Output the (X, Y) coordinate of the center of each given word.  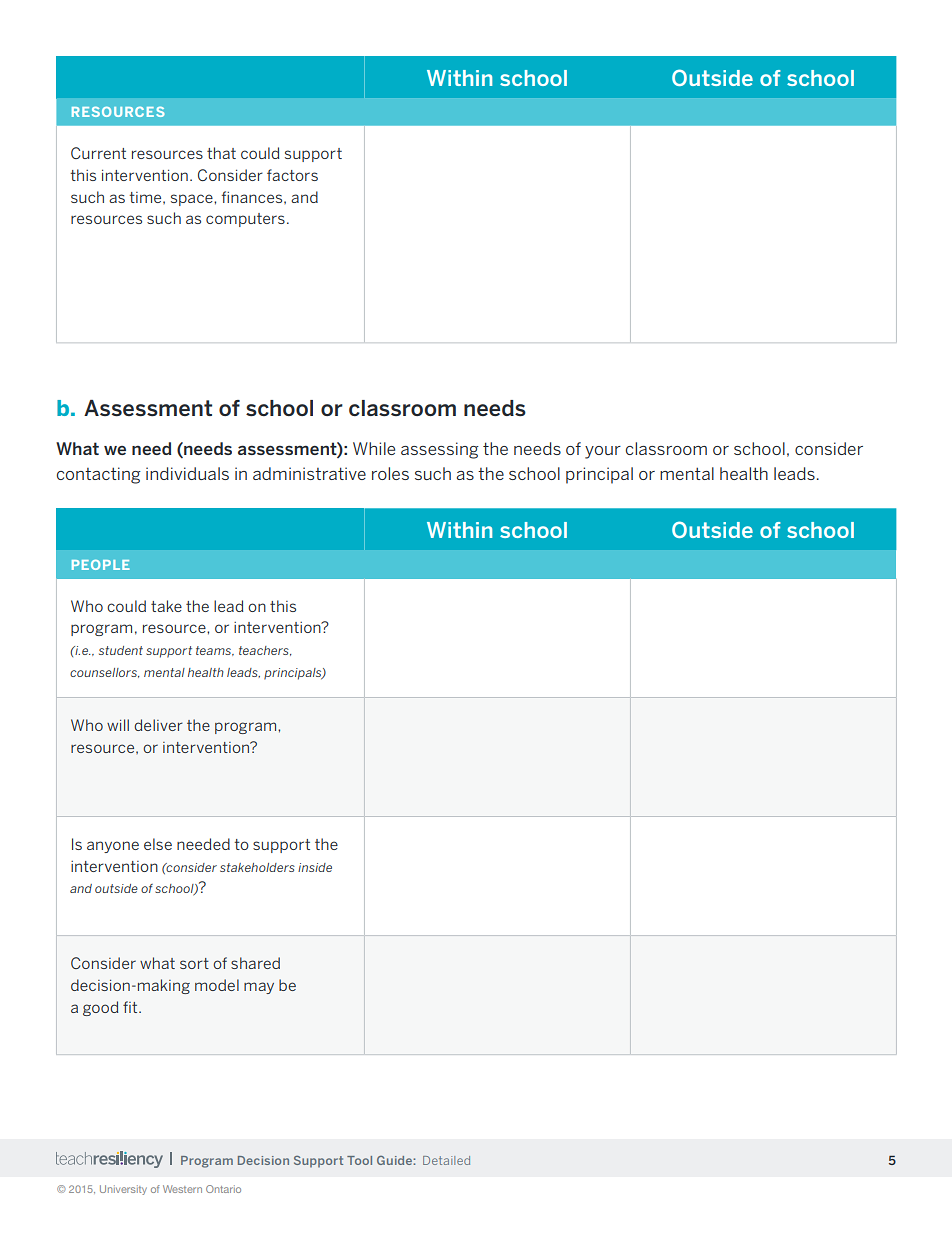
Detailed (446, 1160)
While (374, 448)
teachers (265, 651)
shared (255, 963)
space (193, 200)
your (603, 452)
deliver (158, 725)
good (100, 1008)
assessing (440, 450)
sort (194, 963)
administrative (309, 473)
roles (390, 473)
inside (315, 867)
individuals (187, 473)
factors (292, 175)
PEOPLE (101, 565)
